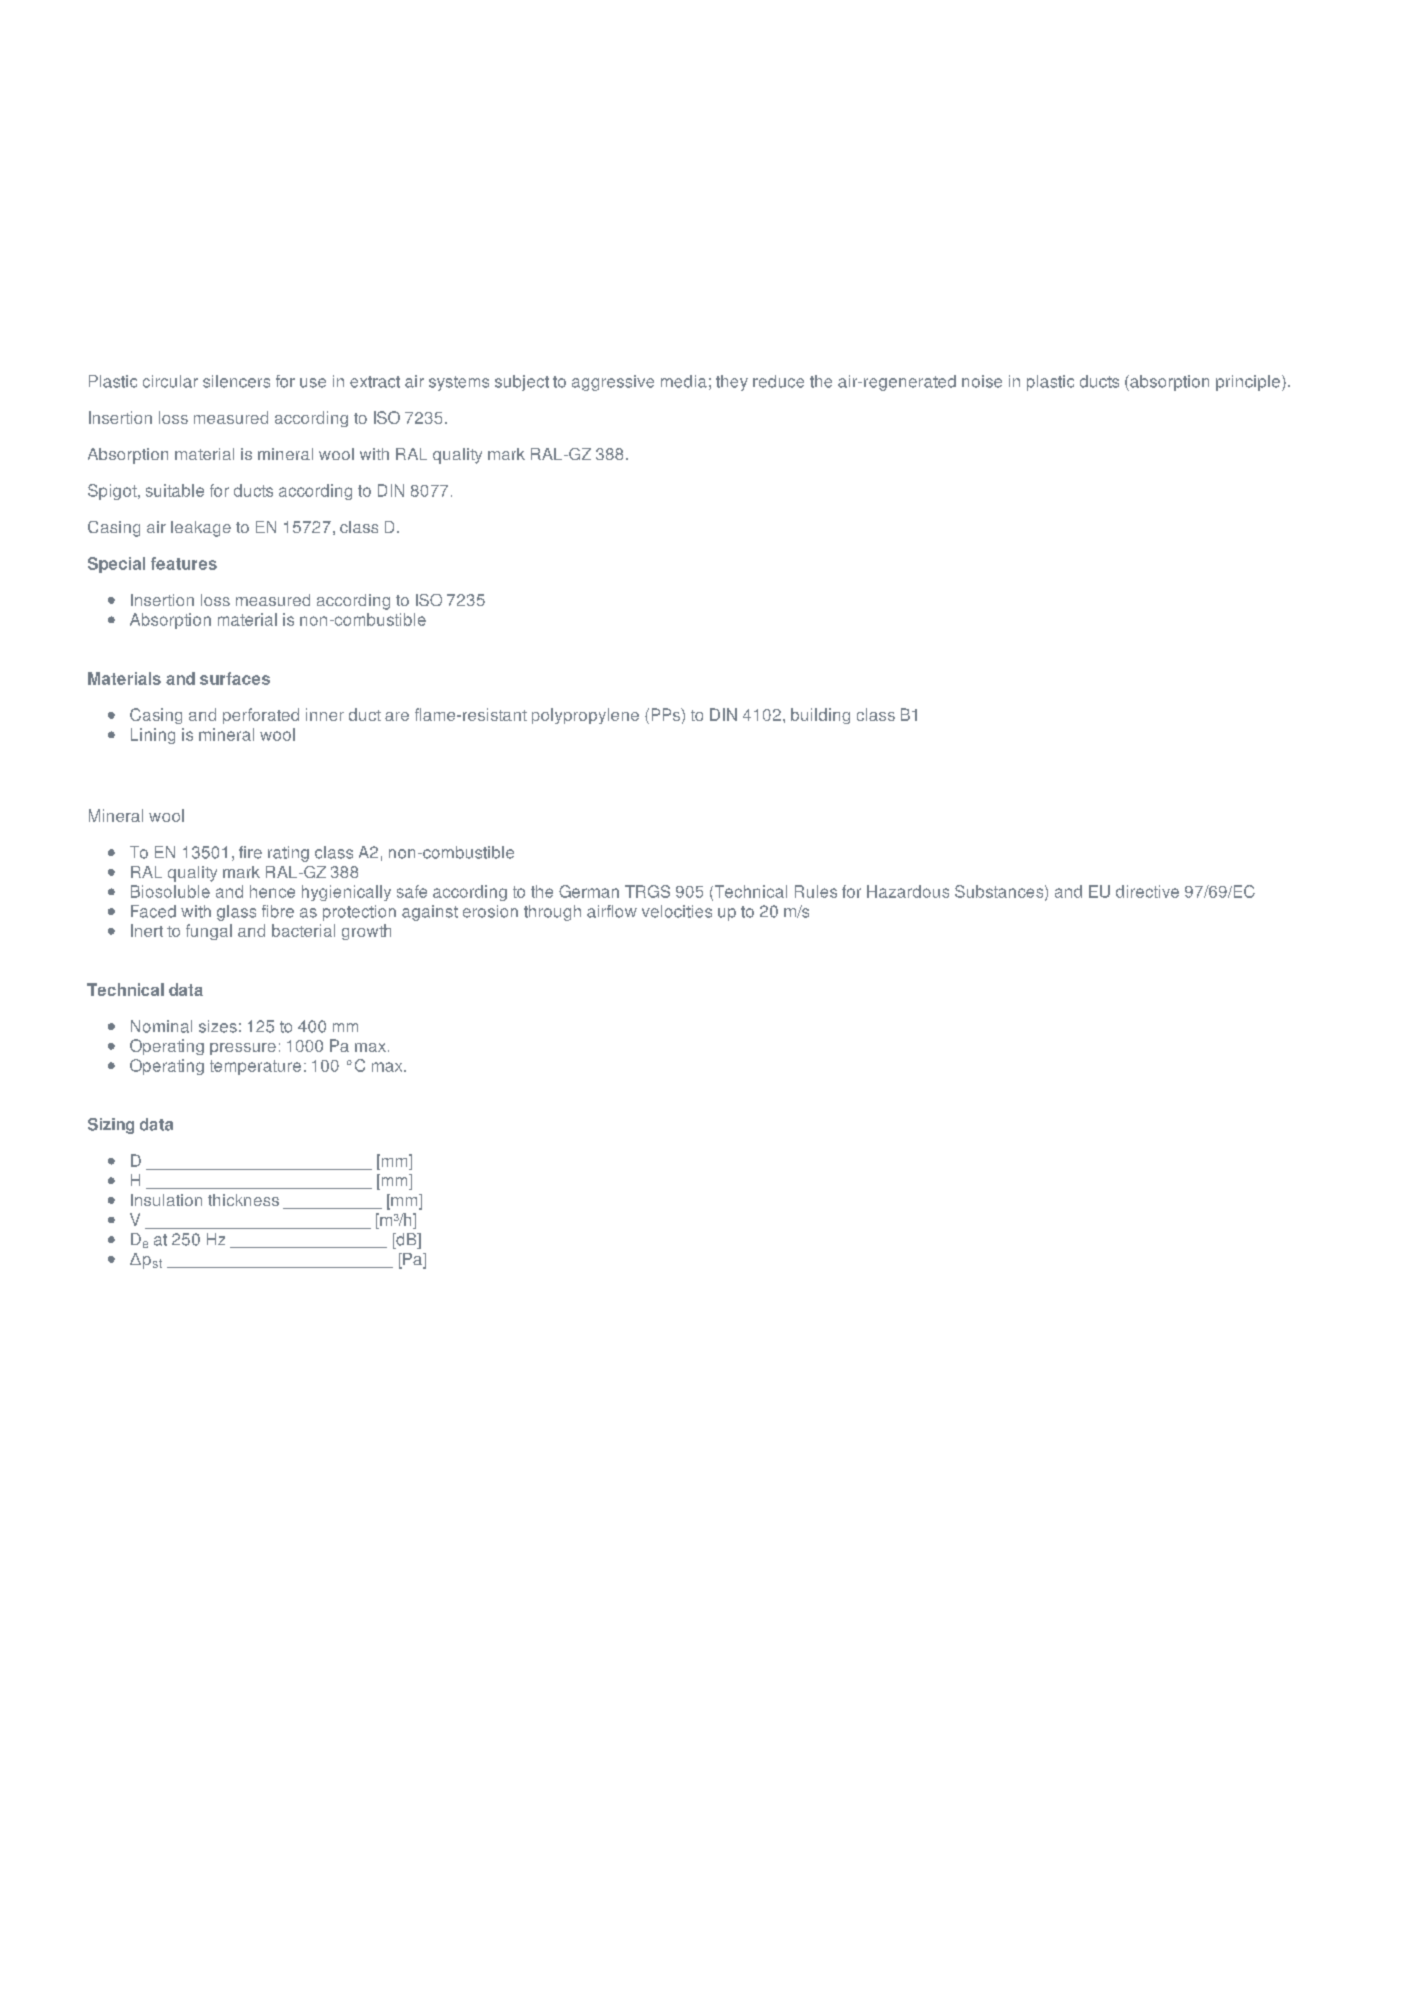 The height and width of the screenshot is (2000, 1414). Describe the element at coordinates (236, 381) in the screenshot. I see `silencers` at that location.
